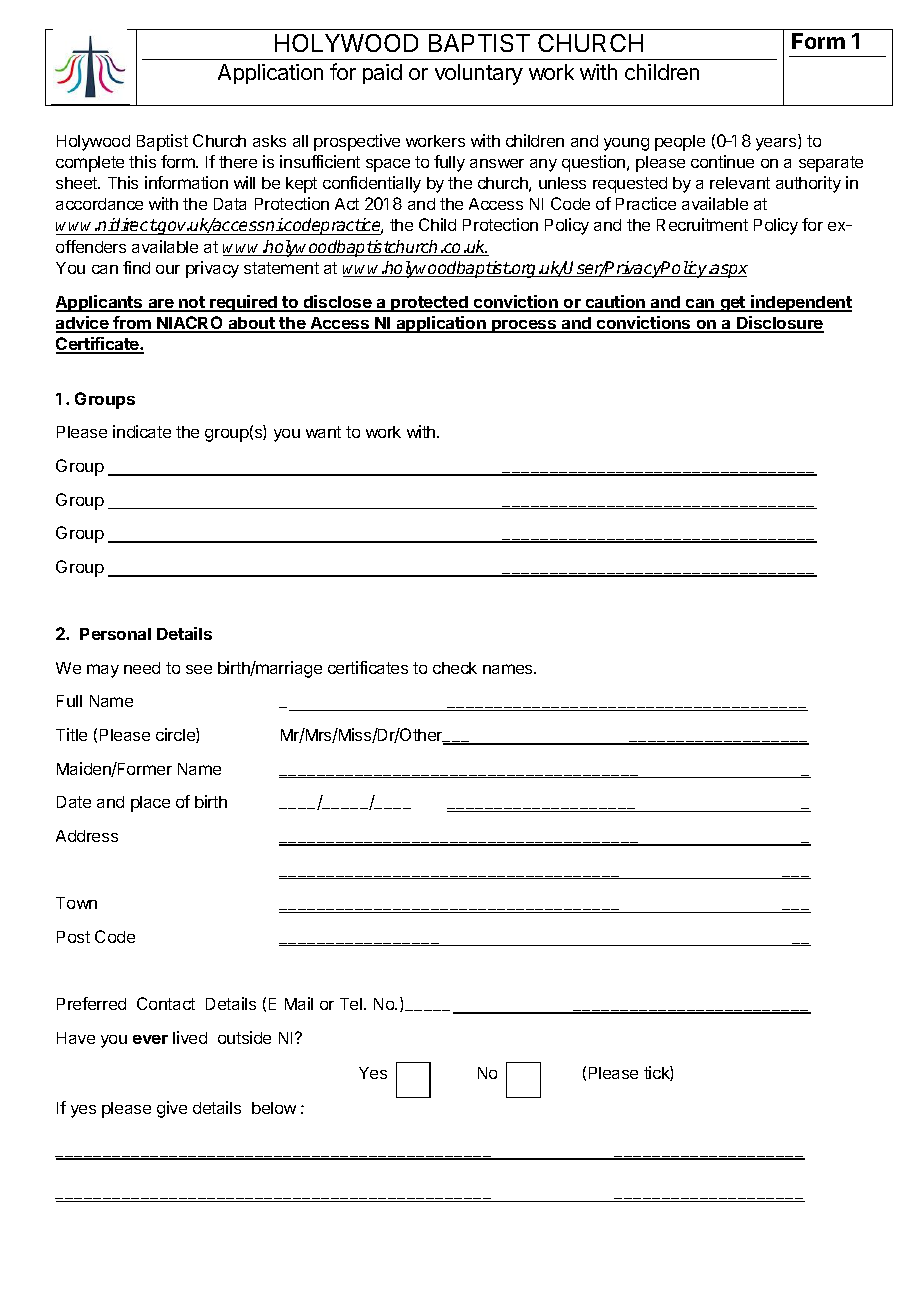 The width and height of the page is (924, 1308). Describe the element at coordinates (479, 74) in the page. I see `voluntary` at that location.
